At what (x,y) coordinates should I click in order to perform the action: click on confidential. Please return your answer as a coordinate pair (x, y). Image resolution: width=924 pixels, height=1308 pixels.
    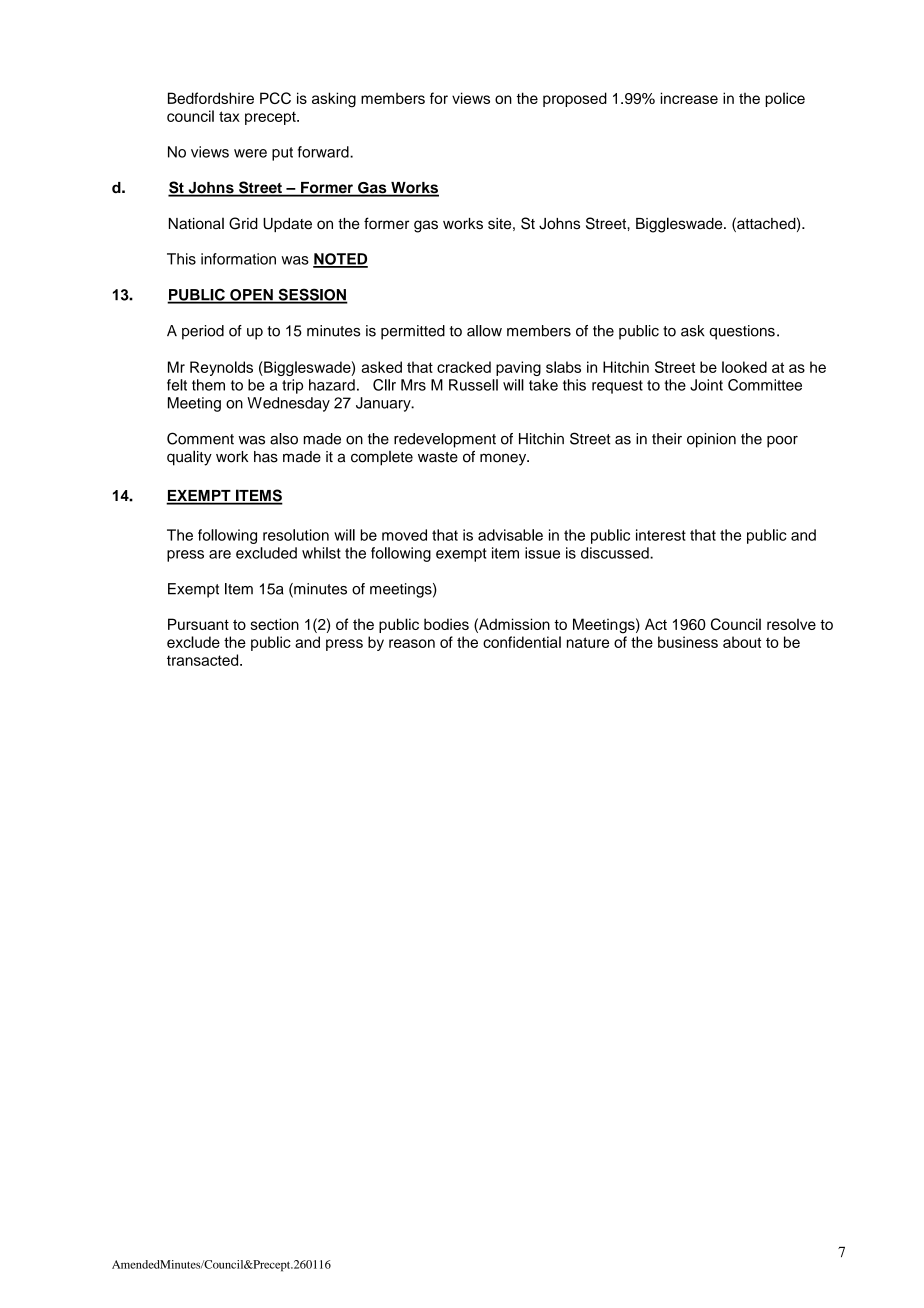
    Looking at the image, I should click on (522, 642).
